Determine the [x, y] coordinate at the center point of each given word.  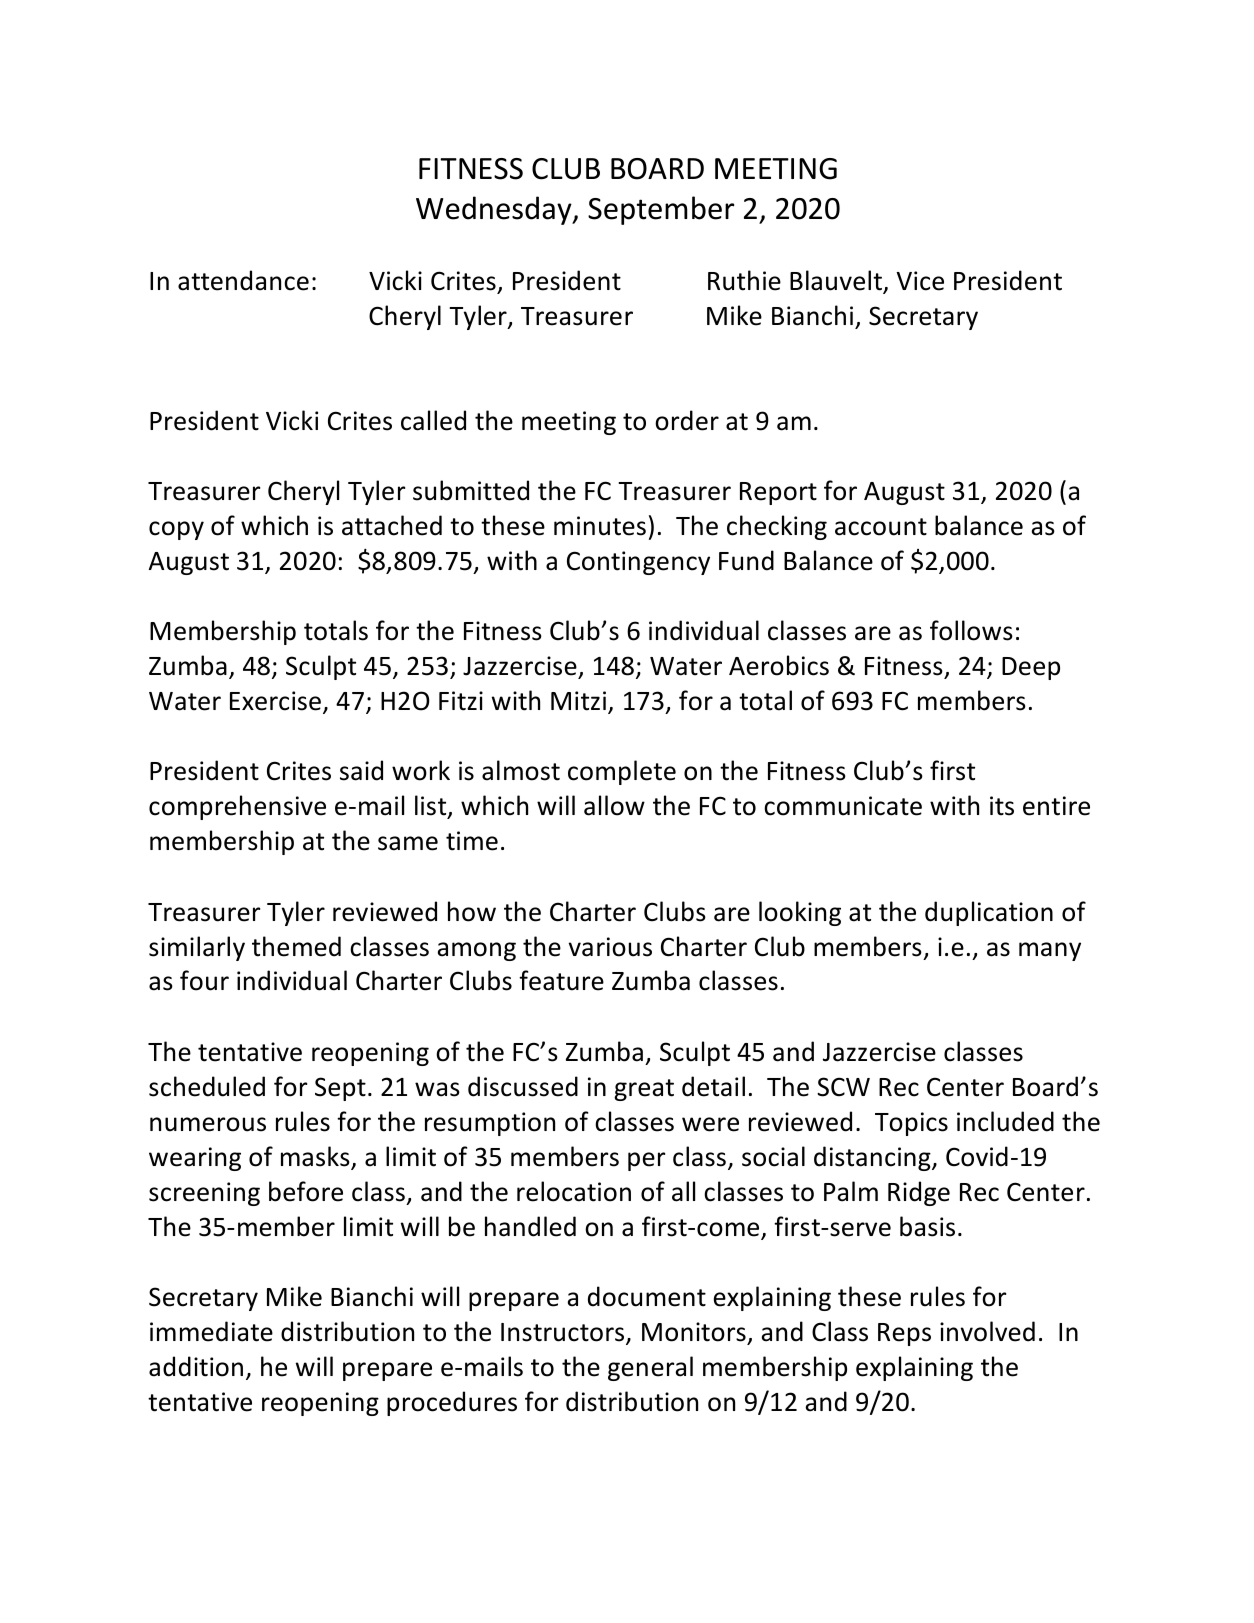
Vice [920, 281]
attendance [243, 280]
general [650, 1368]
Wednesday [495, 210]
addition [196, 1366]
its [1002, 806]
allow [614, 805]
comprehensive [237, 807]
